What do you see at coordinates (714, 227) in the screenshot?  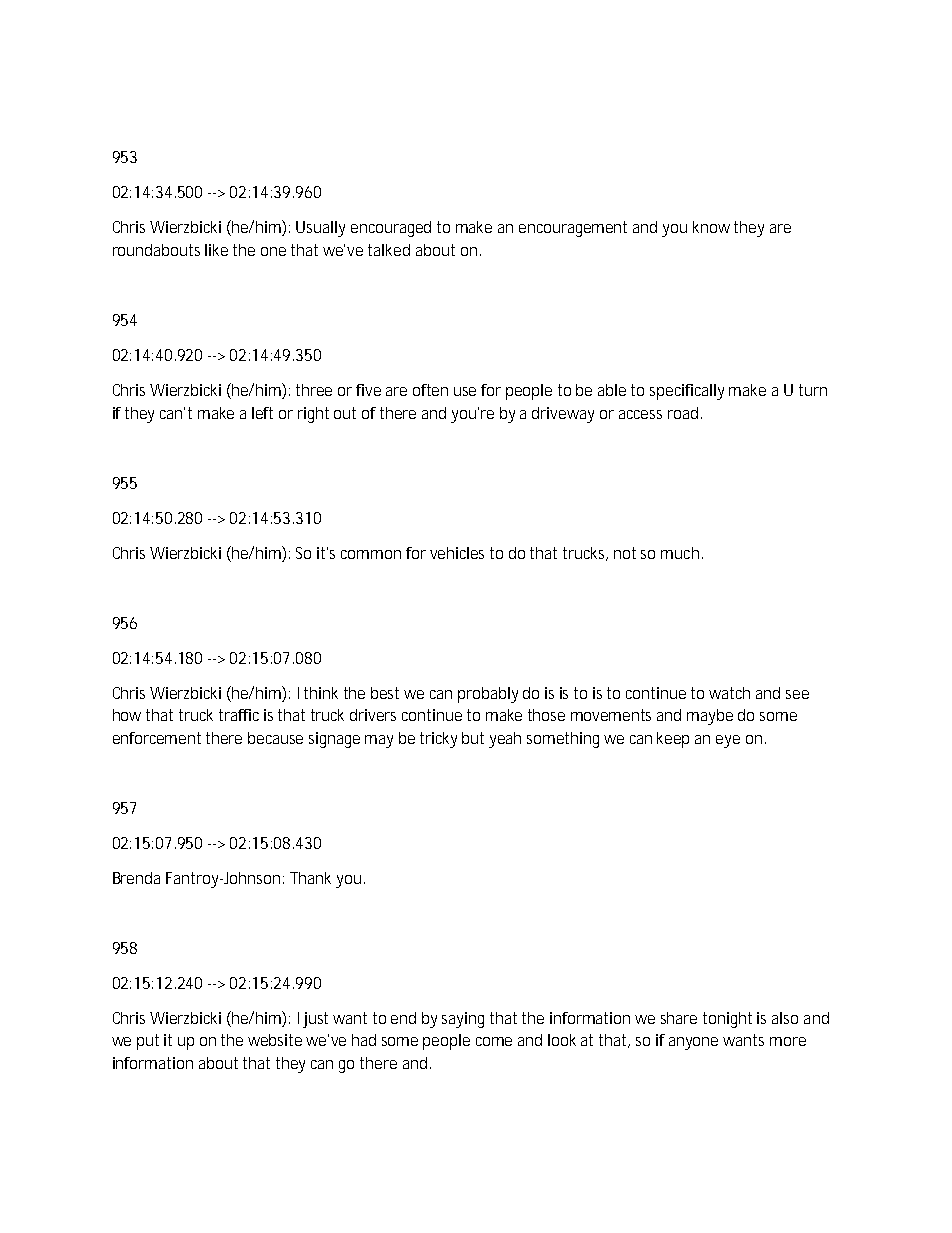 I see `know` at bounding box center [714, 227].
